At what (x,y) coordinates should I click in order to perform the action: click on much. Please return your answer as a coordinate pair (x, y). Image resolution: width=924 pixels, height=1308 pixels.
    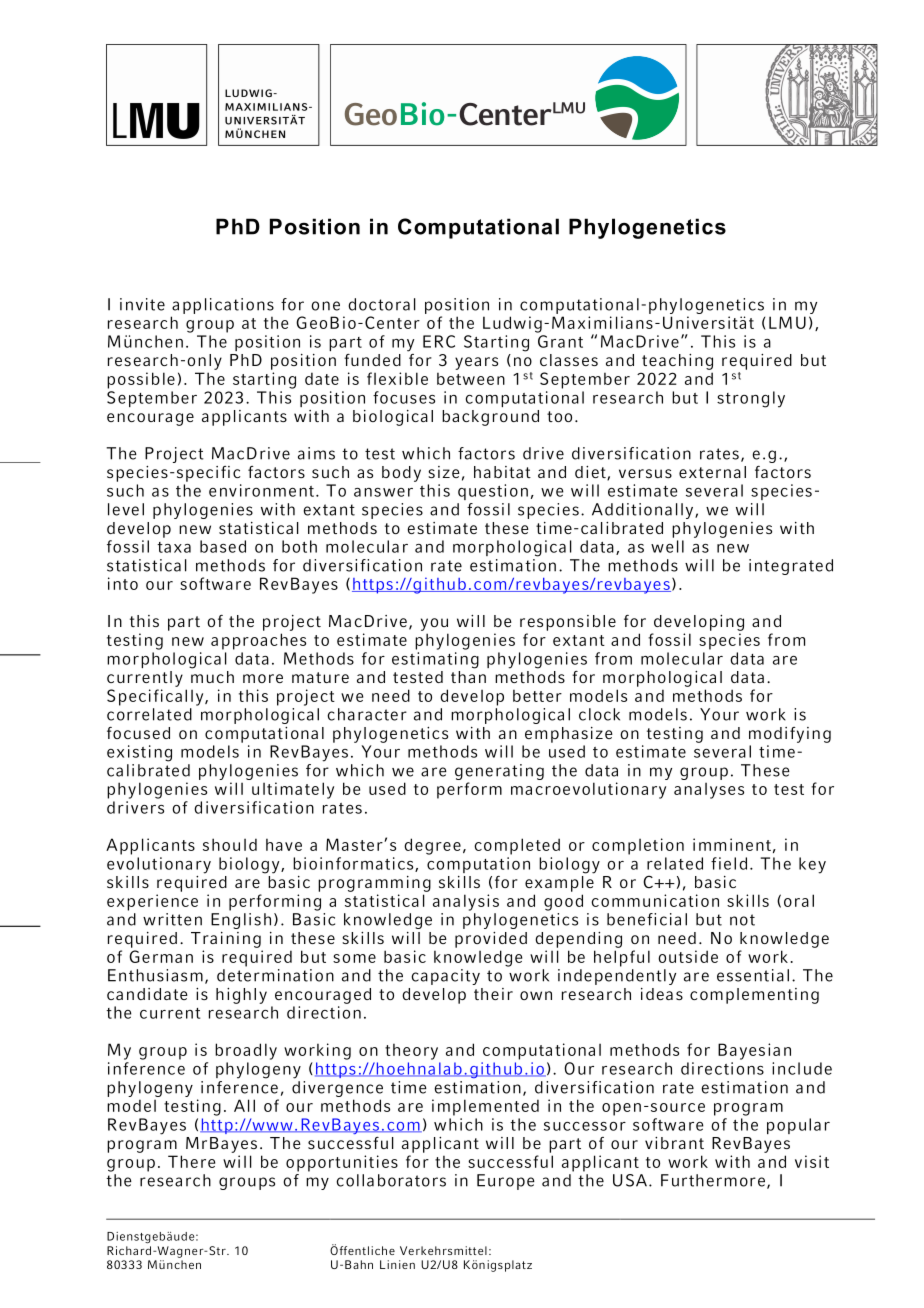
    Looking at the image, I should click on (212, 677).
